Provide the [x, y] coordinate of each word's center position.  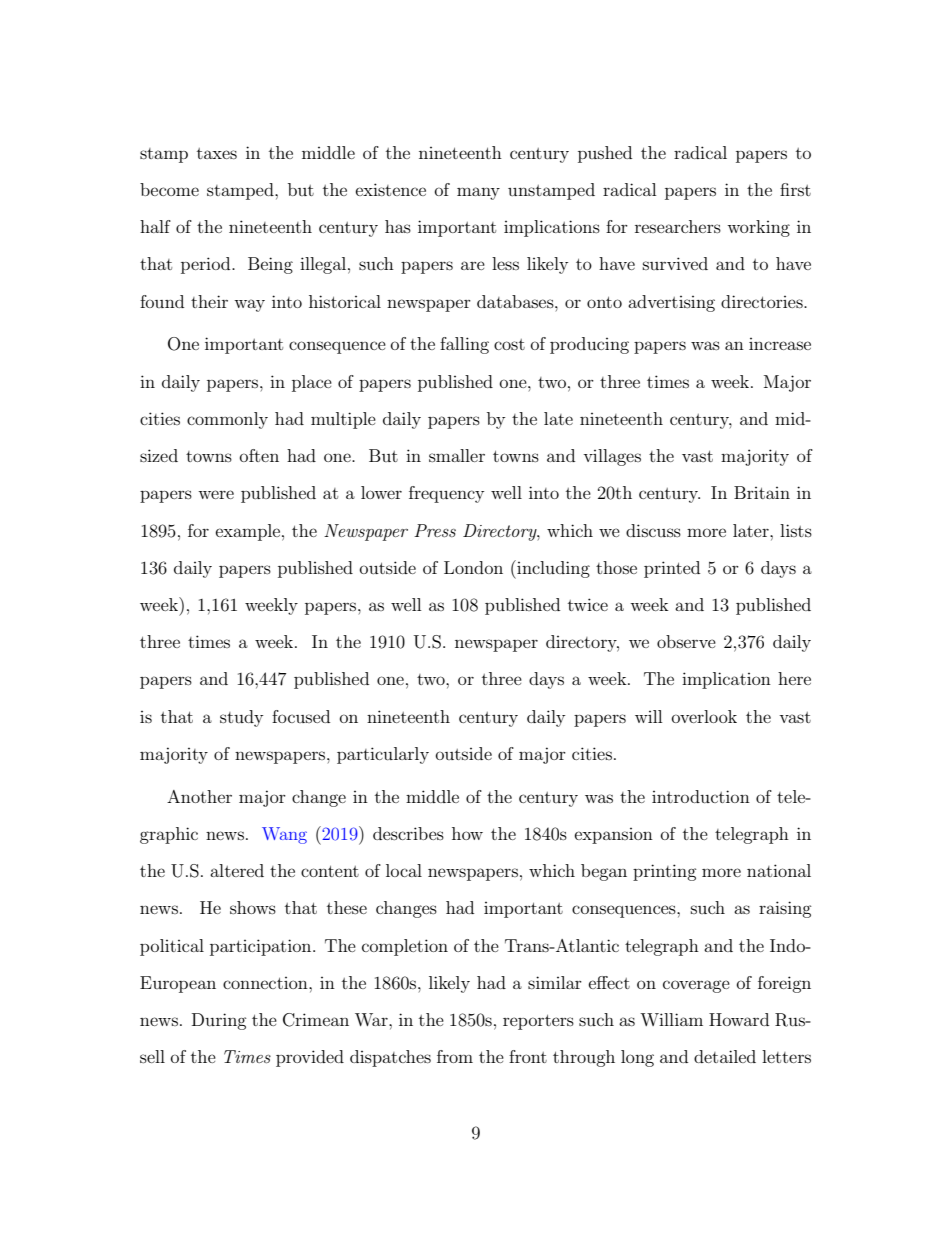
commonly [227, 420]
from [455, 1056]
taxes [217, 153]
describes [408, 833]
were [216, 494]
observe [686, 641]
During [219, 1021]
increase [780, 344]
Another [199, 796]
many [478, 193]
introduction [701, 796]
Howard [739, 1019]
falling [464, 345]
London [473, 567]
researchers [678, 226]
